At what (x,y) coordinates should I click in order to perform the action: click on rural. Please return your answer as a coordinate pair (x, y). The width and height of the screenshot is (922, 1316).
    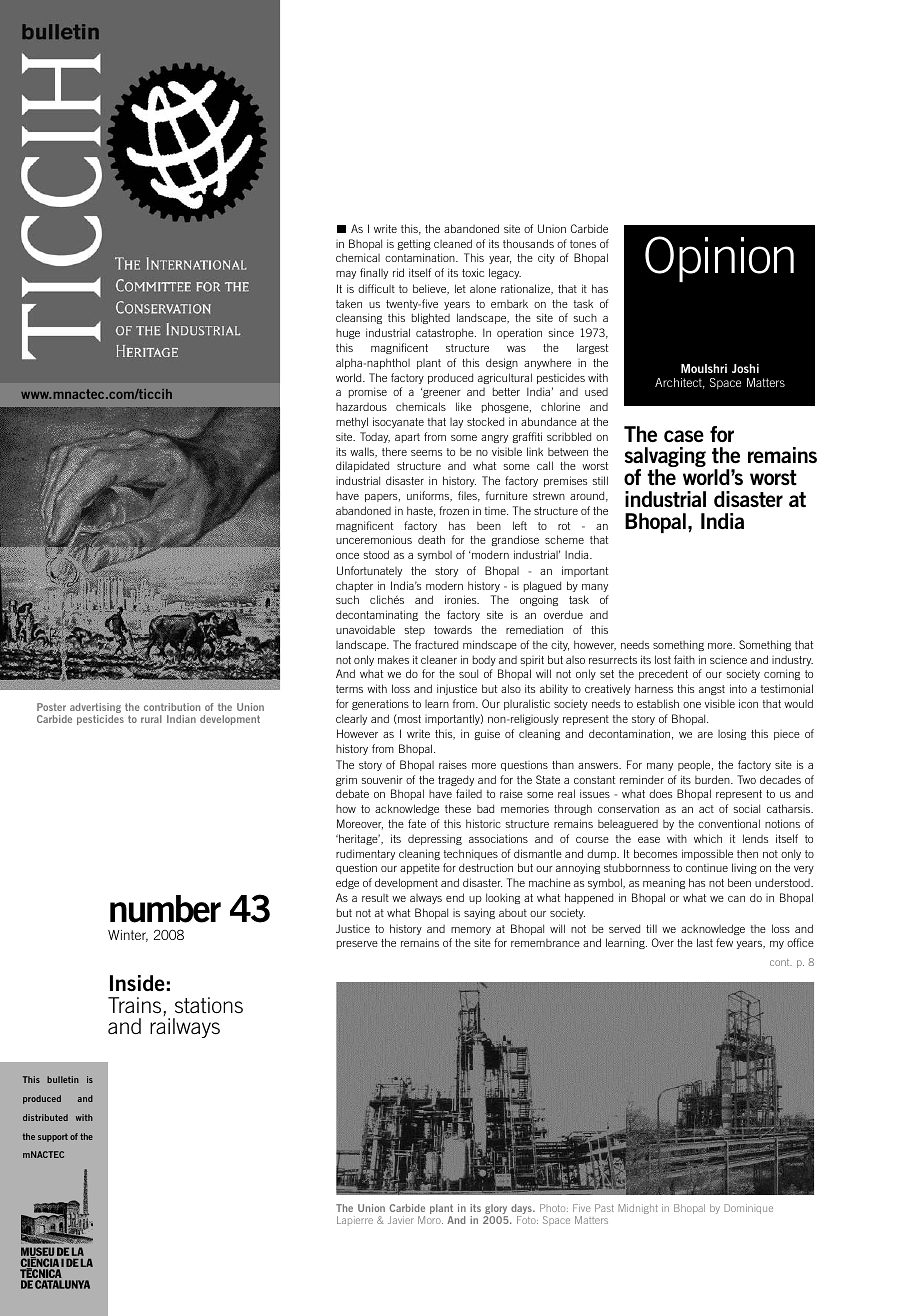
    Looking at the image, I should click on (151, 719).
